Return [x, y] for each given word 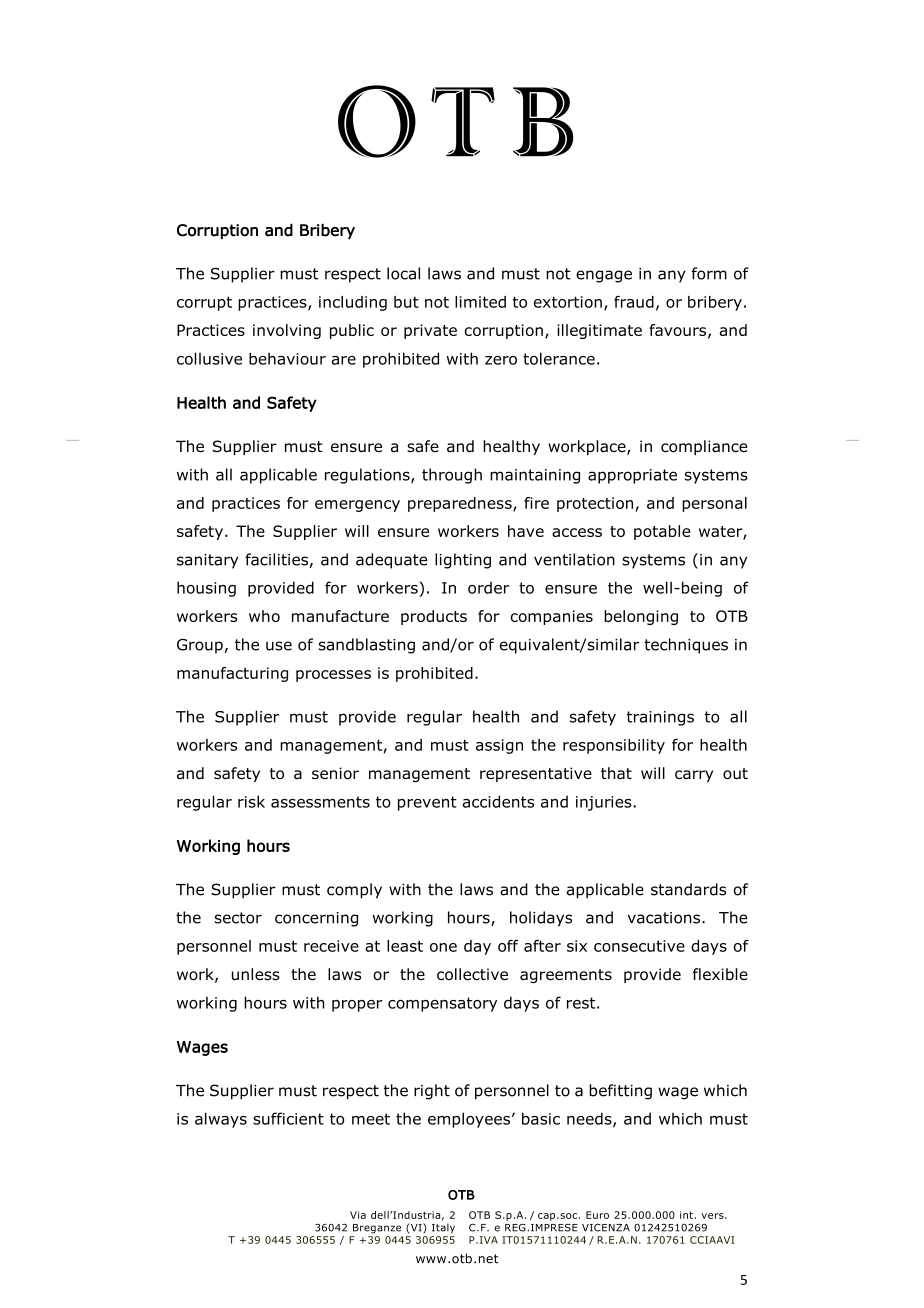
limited [480, 302]
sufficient [288, 1118]
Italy [443, 1228]
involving [287, 331]
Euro [597, 1215]
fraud [634, 302]
